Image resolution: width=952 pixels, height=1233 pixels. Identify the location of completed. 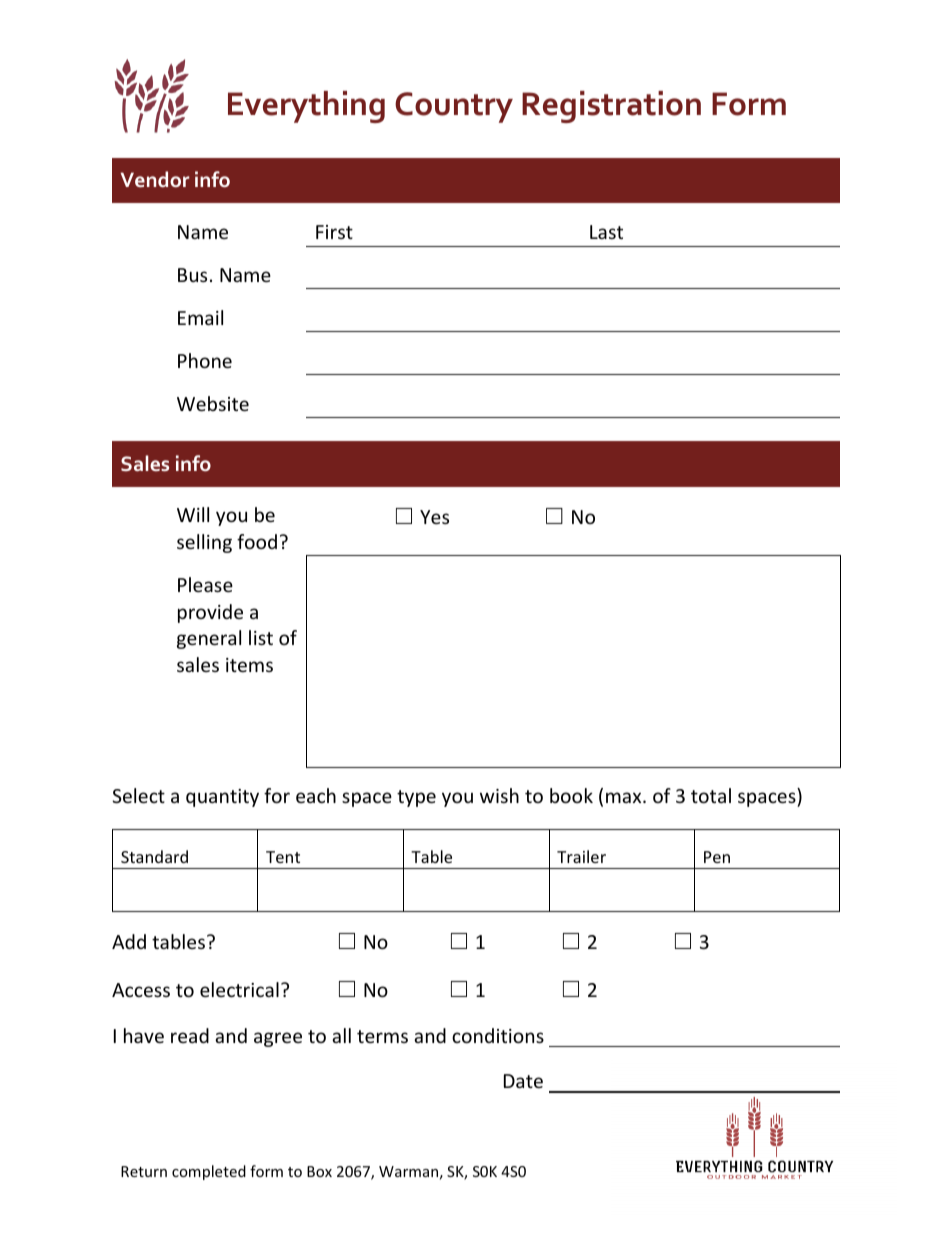
(209, 1172).
